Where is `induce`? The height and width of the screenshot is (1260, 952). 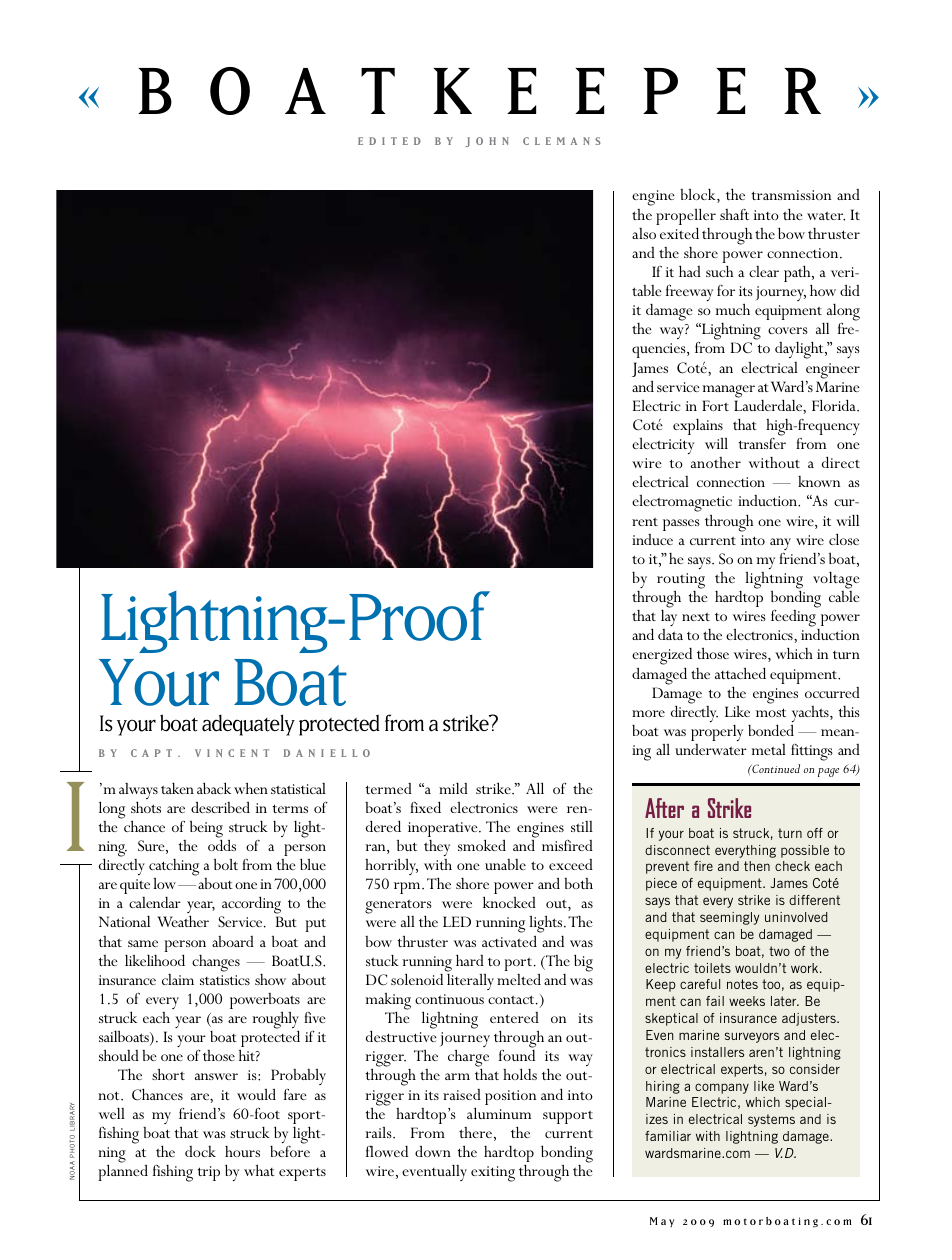
induce is located at coordinates (652, 539).
